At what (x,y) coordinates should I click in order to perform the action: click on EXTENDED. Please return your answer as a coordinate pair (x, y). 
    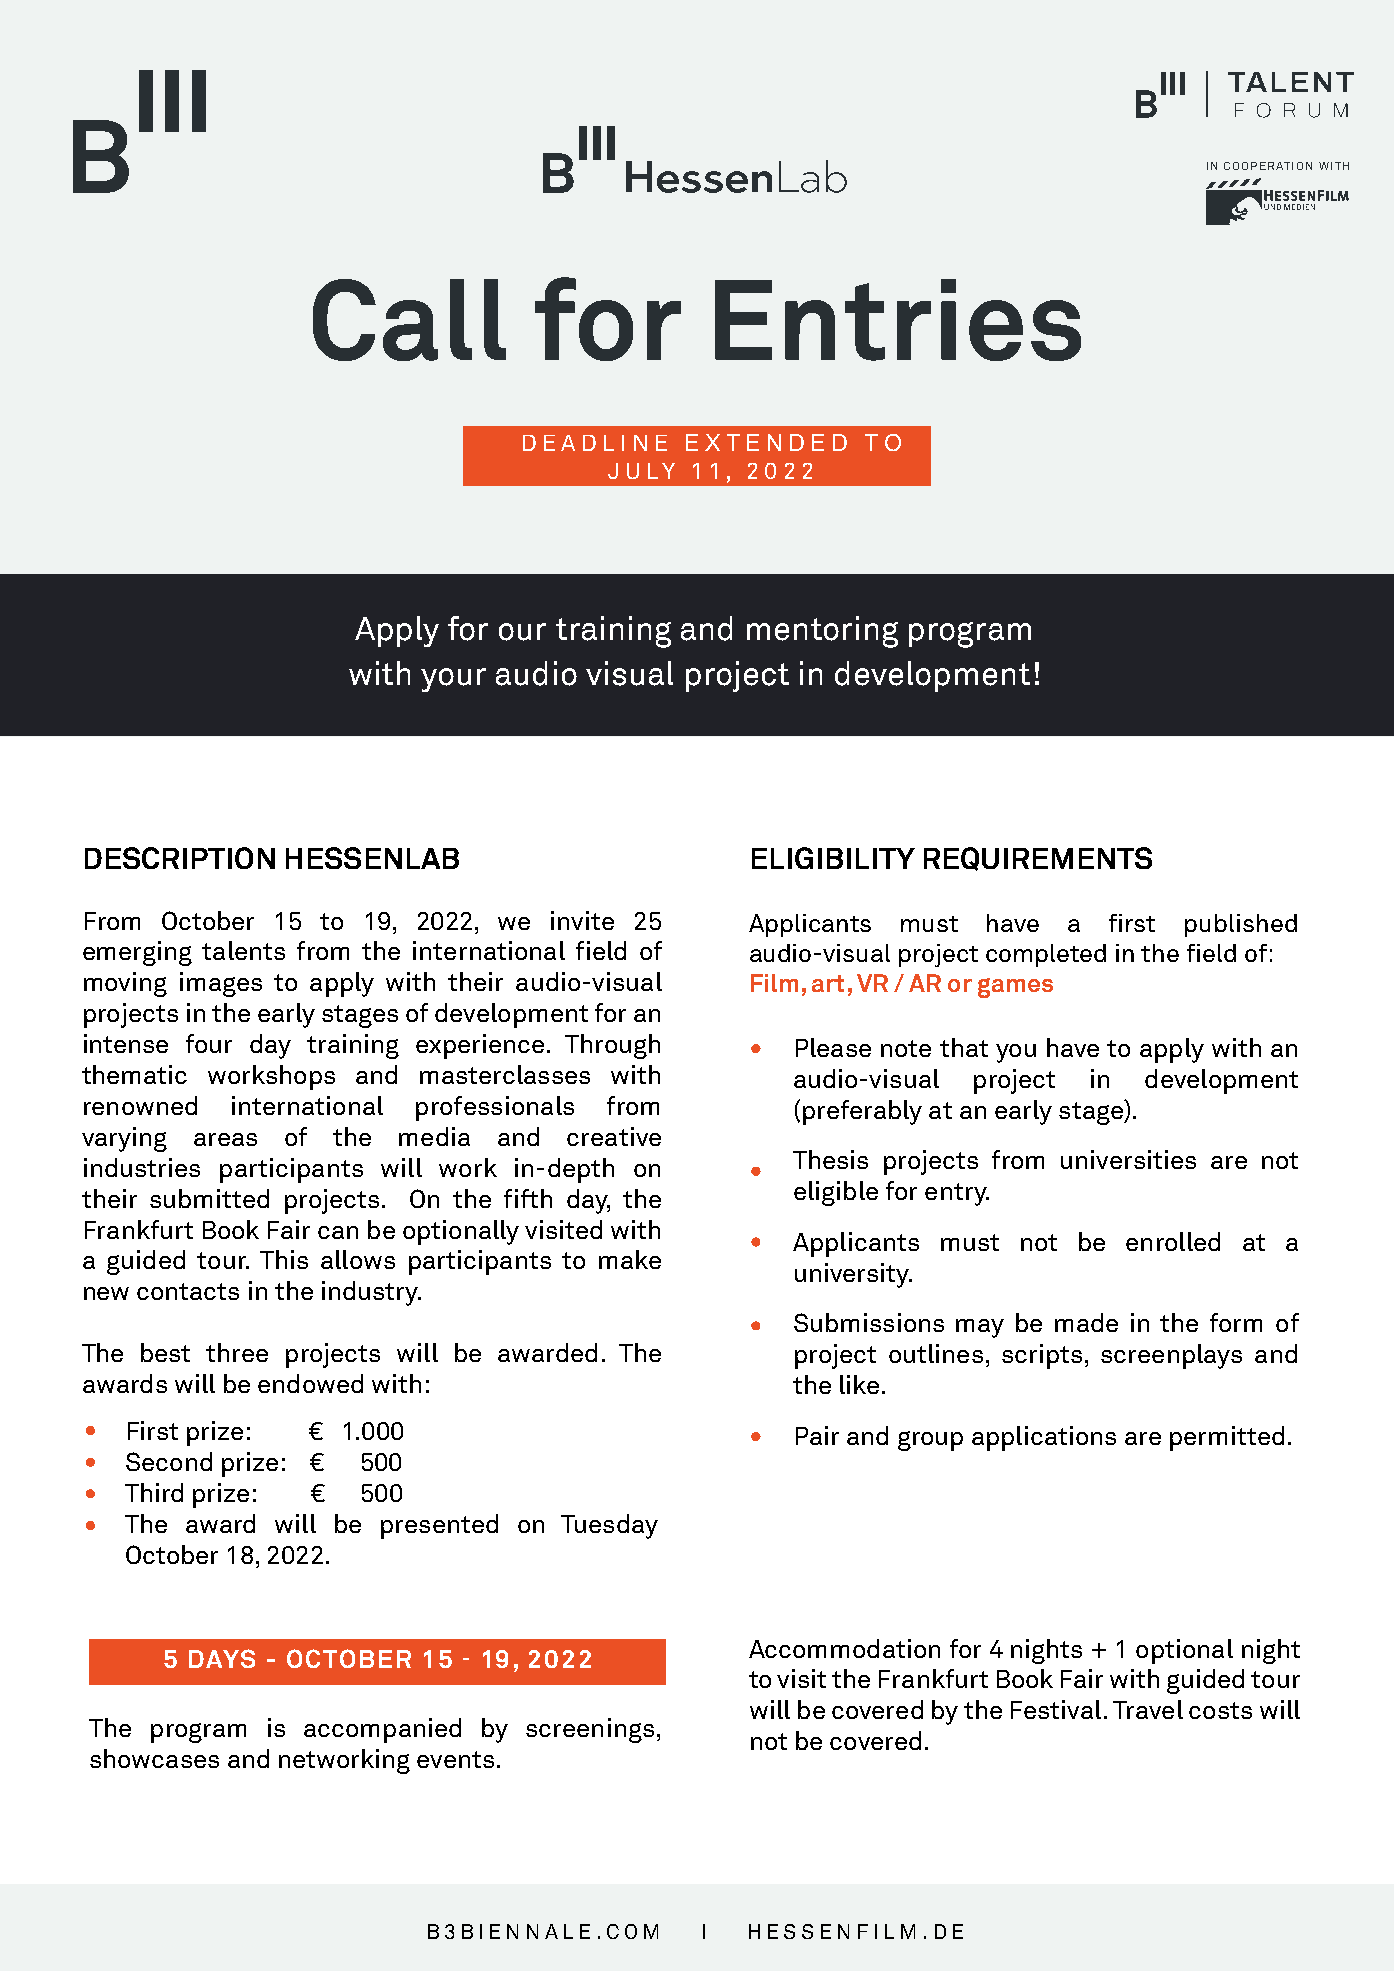
    Looking at the image, I should click on (766, 442).
